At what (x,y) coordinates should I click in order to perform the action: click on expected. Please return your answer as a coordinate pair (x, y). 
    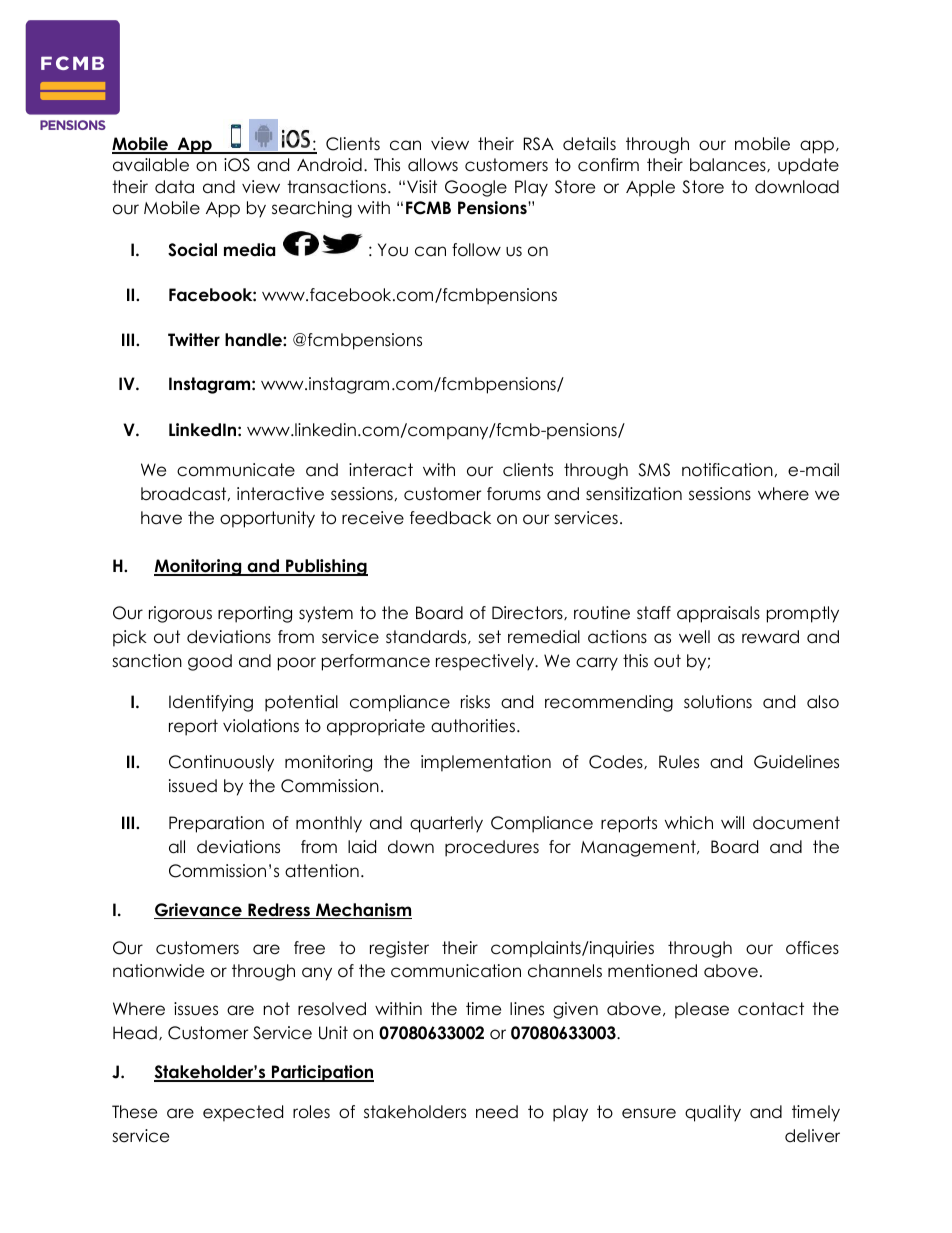
    Looking at the image, I should click on (243, 1113).
